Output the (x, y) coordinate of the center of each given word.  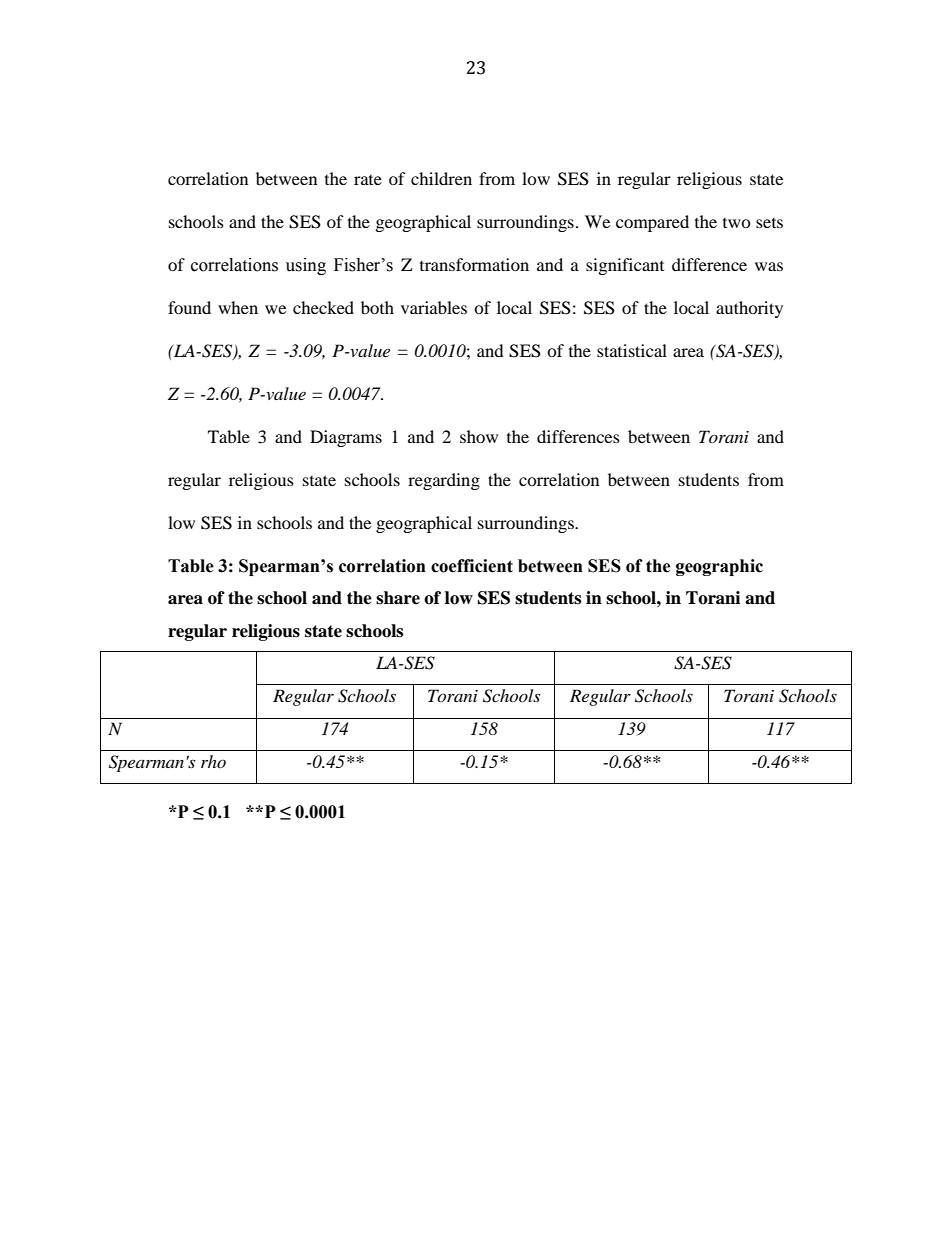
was (769, 266)
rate (368, 180)
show (479, 436)
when (238, 307)
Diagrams (346, 438)
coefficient (472, 566)
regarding (444, 481)
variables (434, 307)
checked (323, 307)
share (398, 598)
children (441, 178)
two (737, 223)
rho (213, 761)
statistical (632, 350)
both (377, 307)
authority (749, 309)
